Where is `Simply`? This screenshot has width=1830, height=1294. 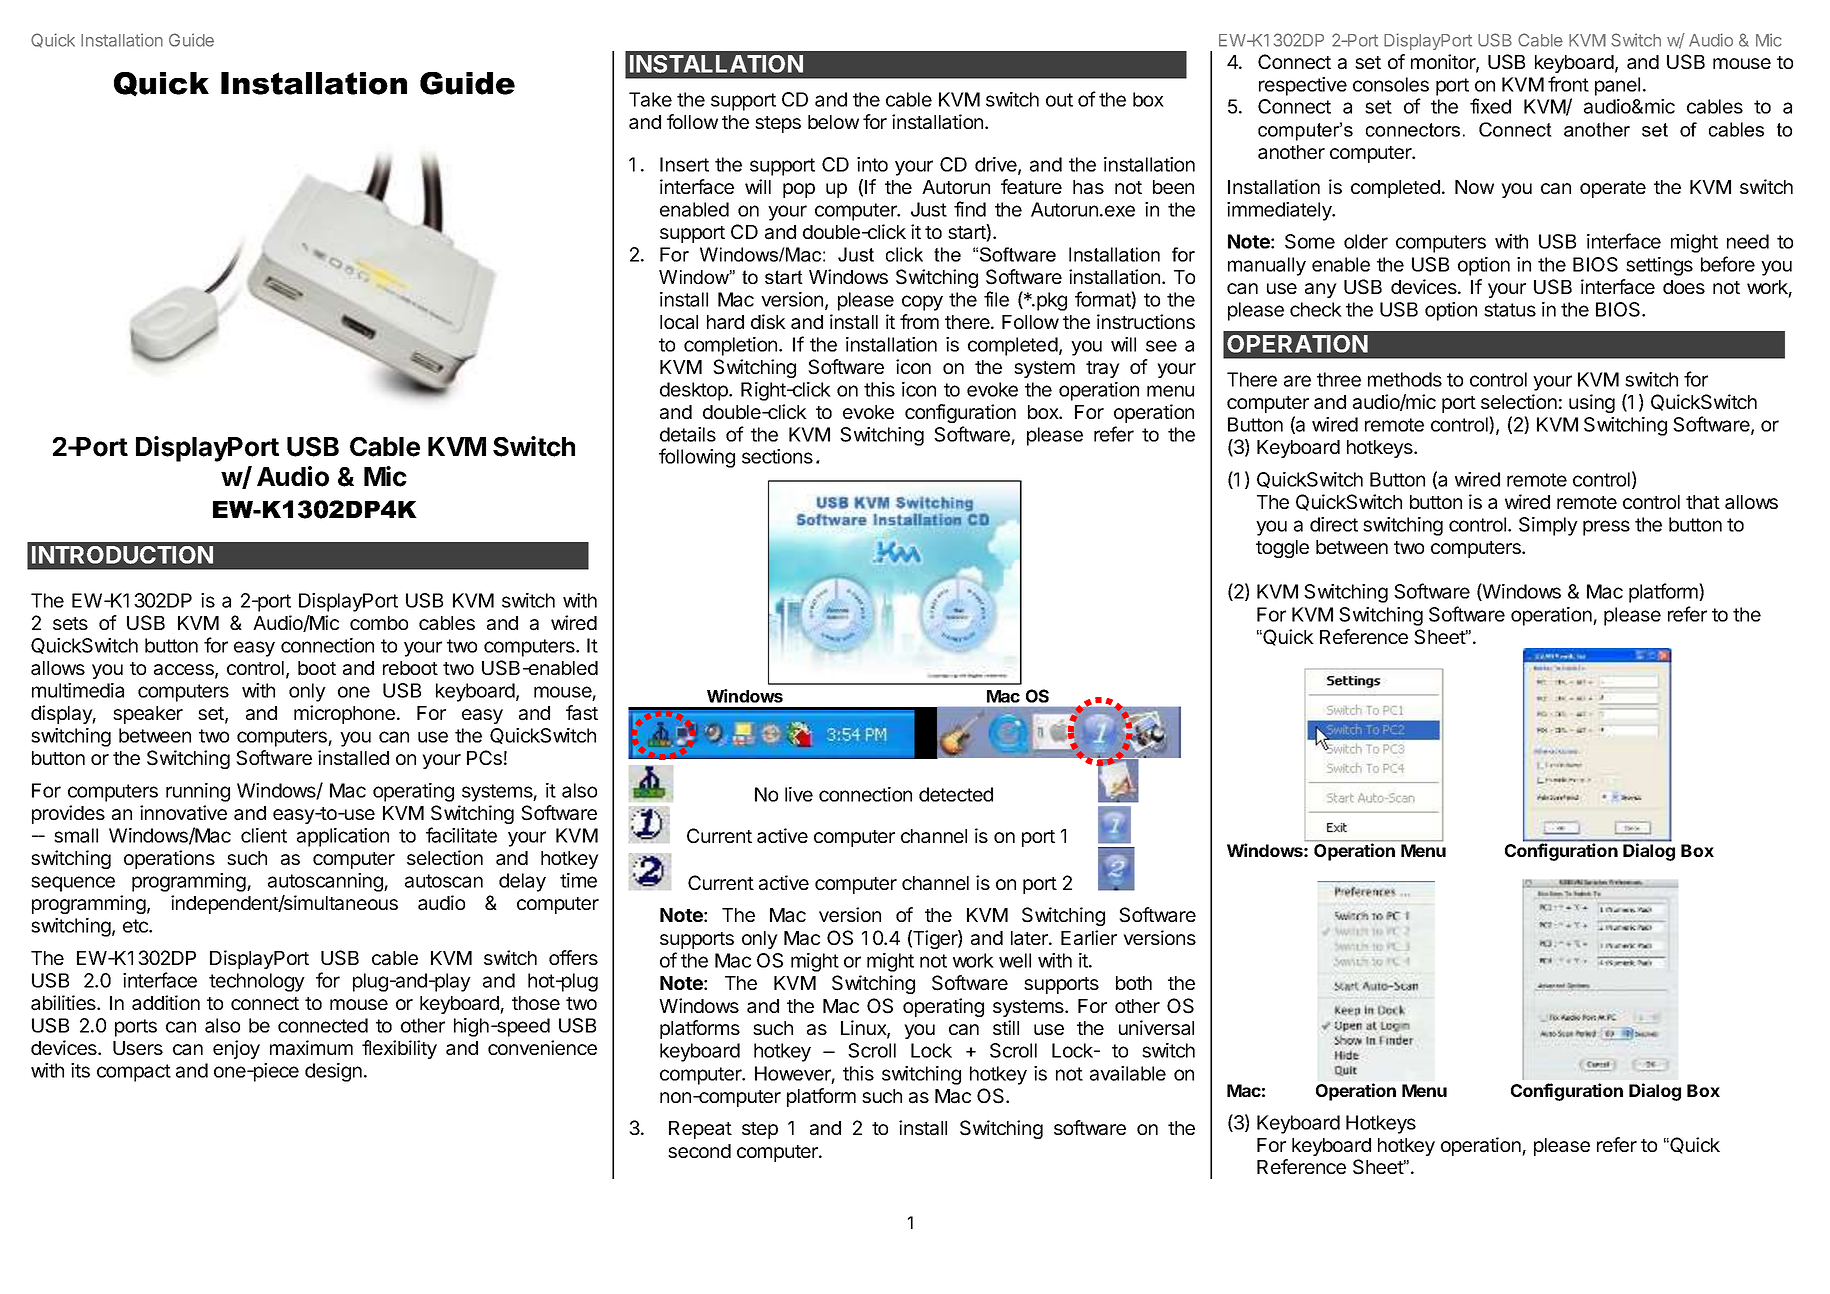
Simply is located at coordinates (1548, 526).
